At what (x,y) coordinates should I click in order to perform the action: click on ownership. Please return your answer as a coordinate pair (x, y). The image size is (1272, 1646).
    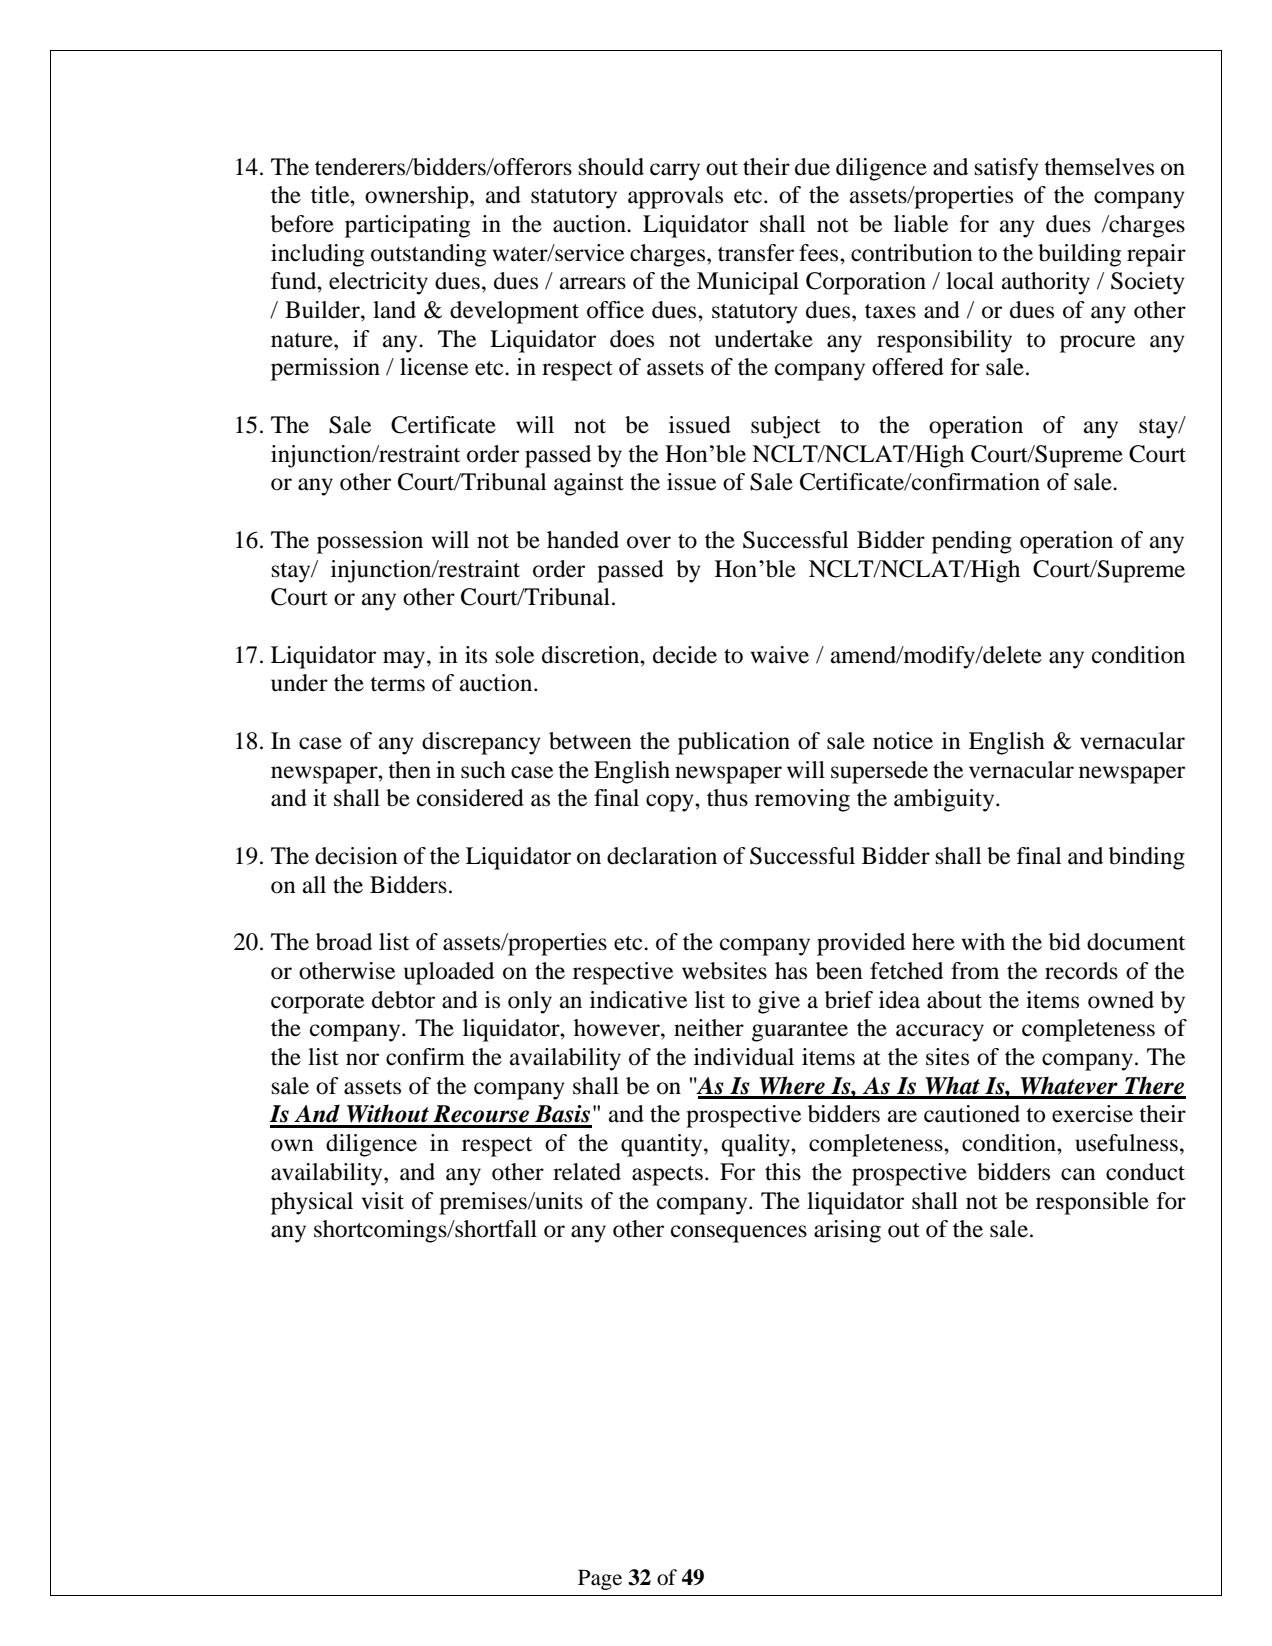
    Looking at the image, I should click on (418, 197).
